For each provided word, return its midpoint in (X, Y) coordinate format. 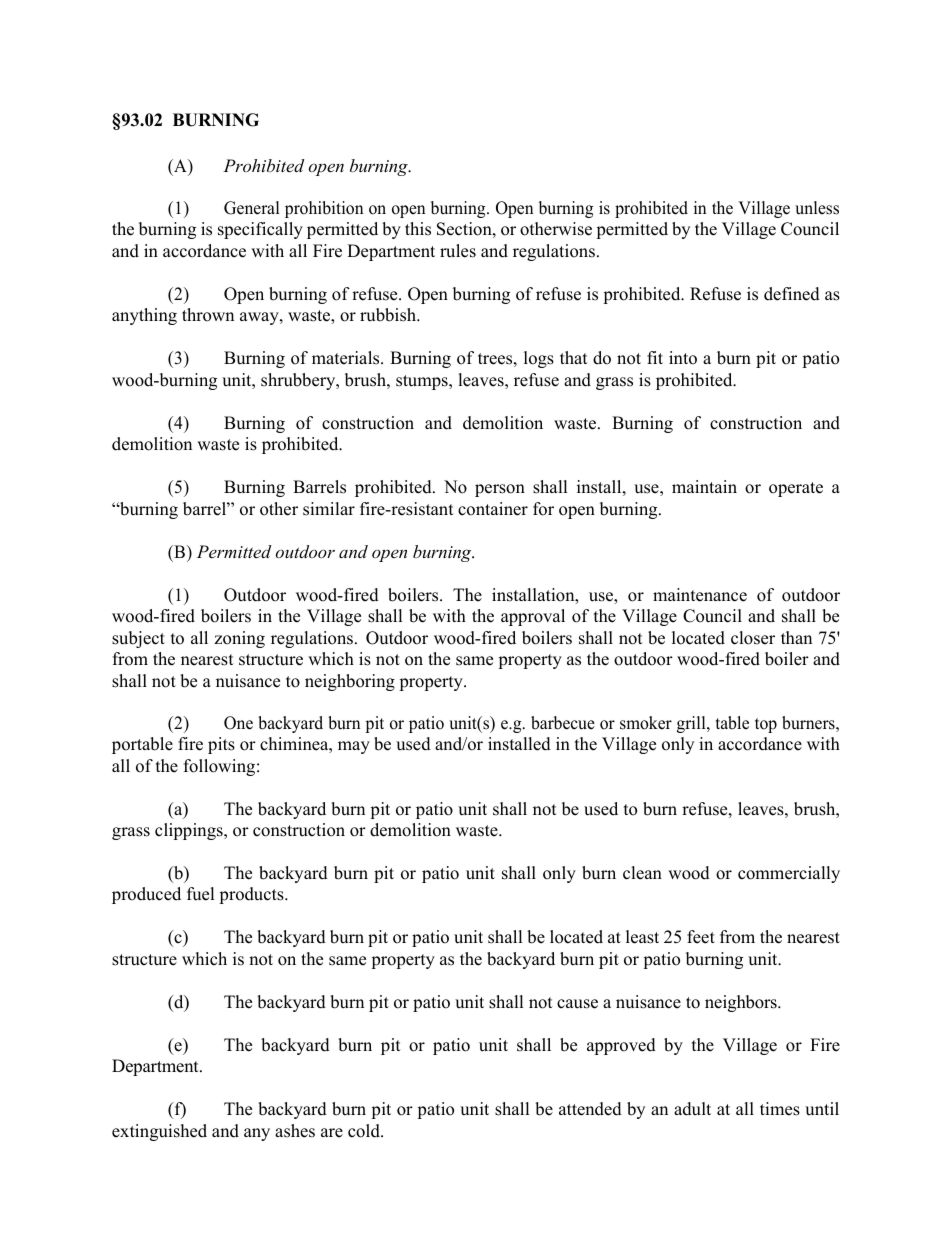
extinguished (159, 1132)
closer (753, 638)
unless (817, 208)
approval (533, 617)
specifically (260, 230)
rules (458, 251)
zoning (239, 639)
